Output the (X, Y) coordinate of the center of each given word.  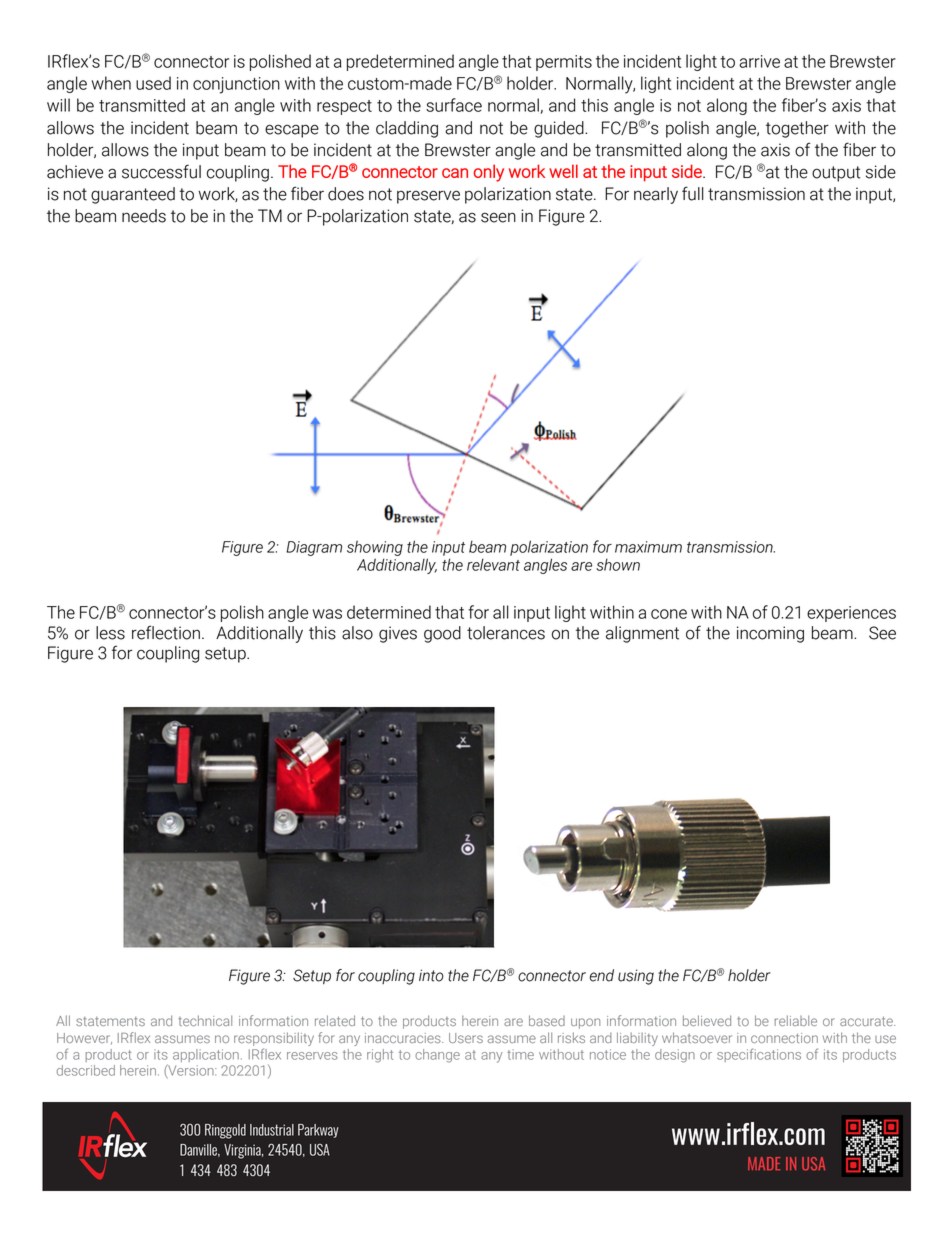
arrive (759, 61)
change (437, 1056)
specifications (759, 1055)
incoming (770, 634)
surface (454, 105)
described (86, 1070)
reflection (166, 632)
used (153, 83)
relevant (493, 564)
